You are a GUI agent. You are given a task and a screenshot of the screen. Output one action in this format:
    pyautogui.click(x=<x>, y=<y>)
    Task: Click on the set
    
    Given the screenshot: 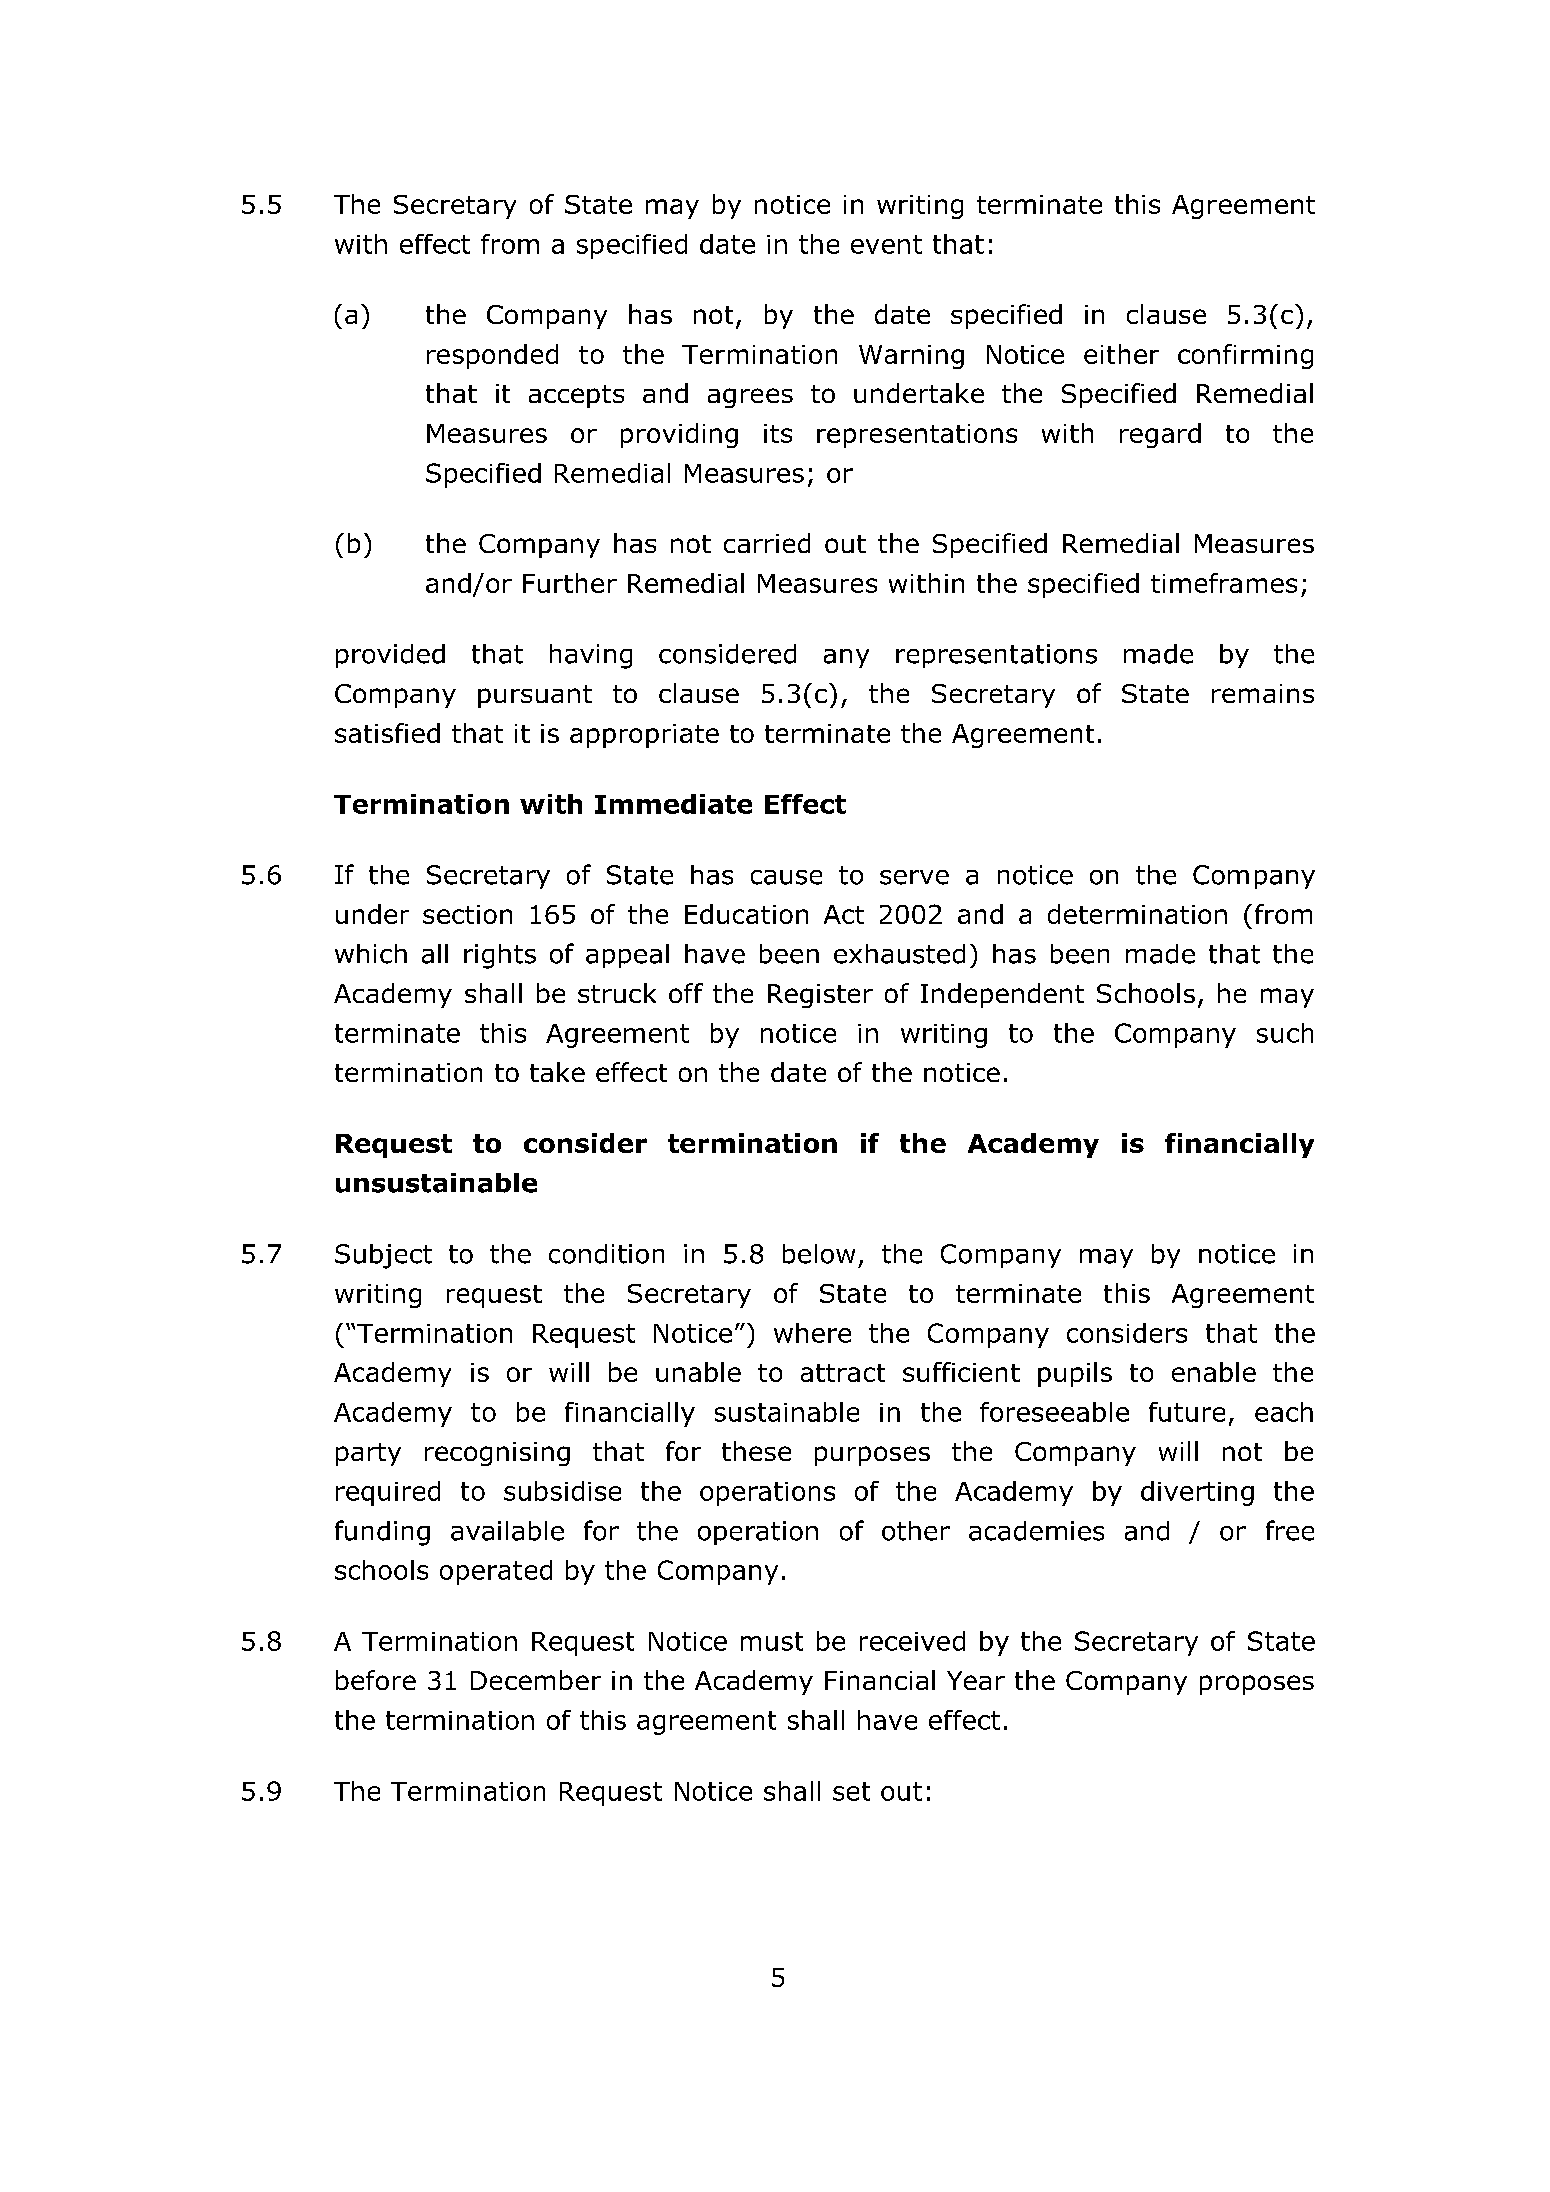 What is the action you would take?
    pyautogui.click(x=851, y=1791)
